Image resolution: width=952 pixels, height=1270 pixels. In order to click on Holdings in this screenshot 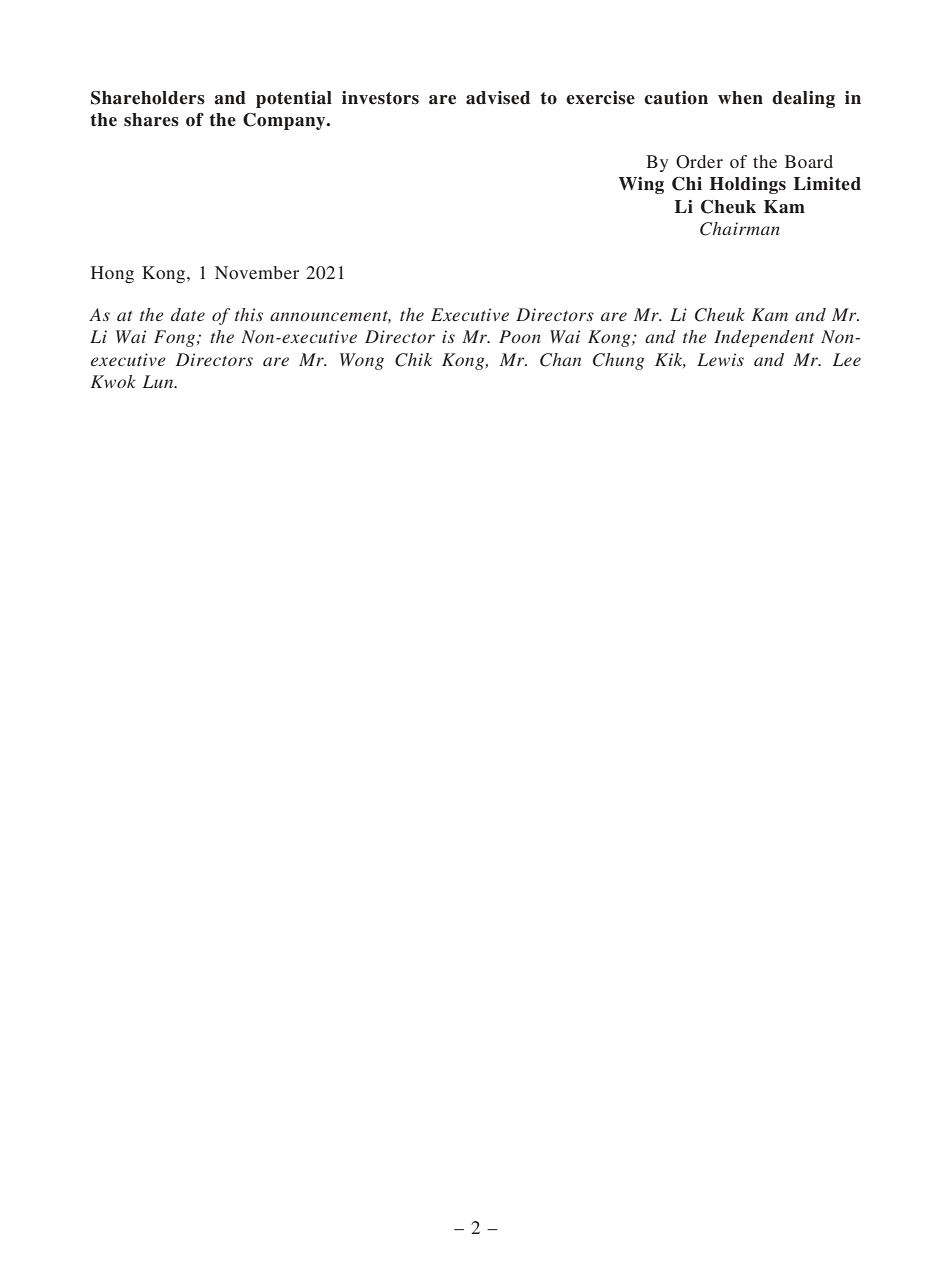, I will do `click(748, 185)`.
